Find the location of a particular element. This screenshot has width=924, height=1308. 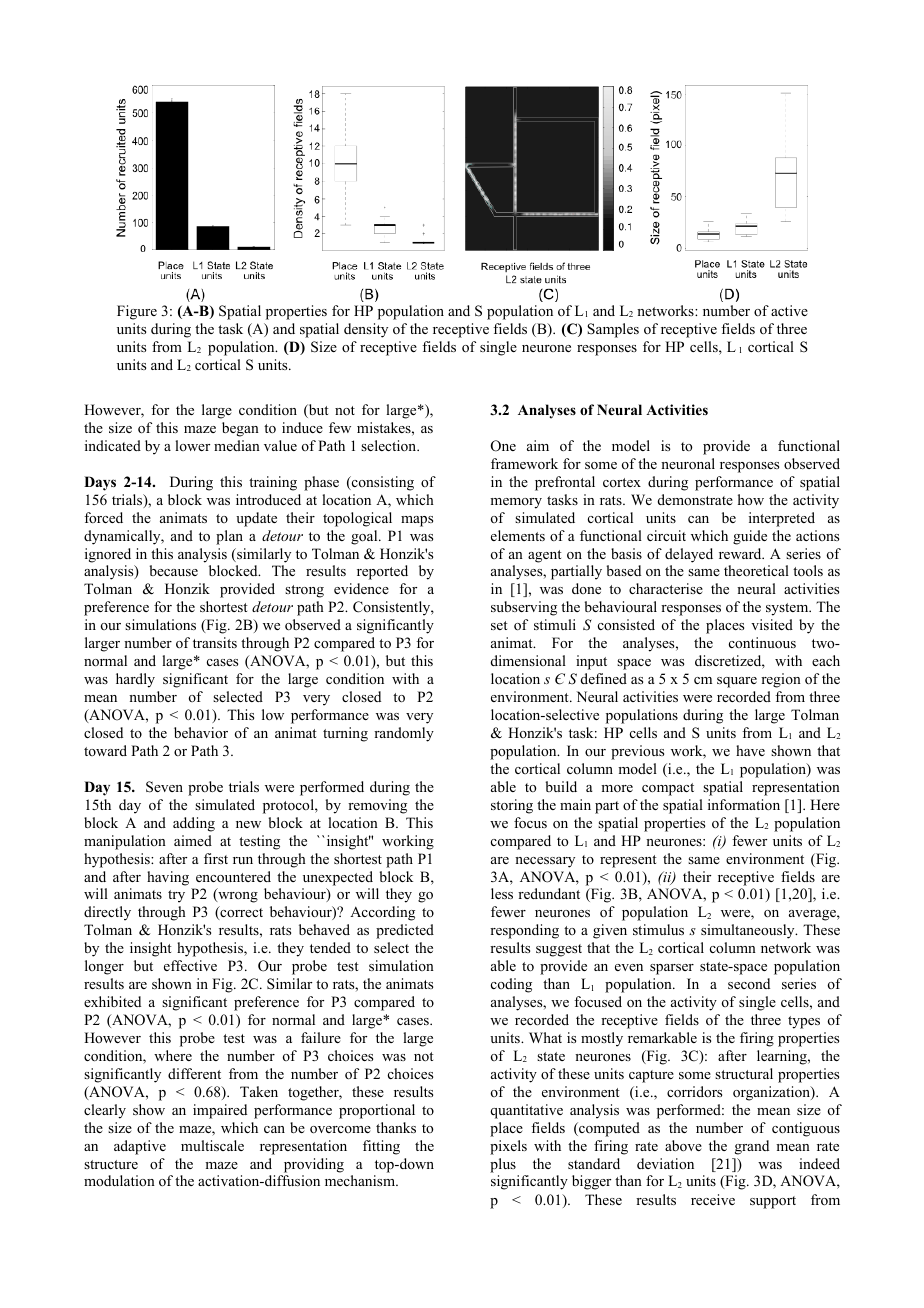

Figure is located at coordinates (137, 312).
